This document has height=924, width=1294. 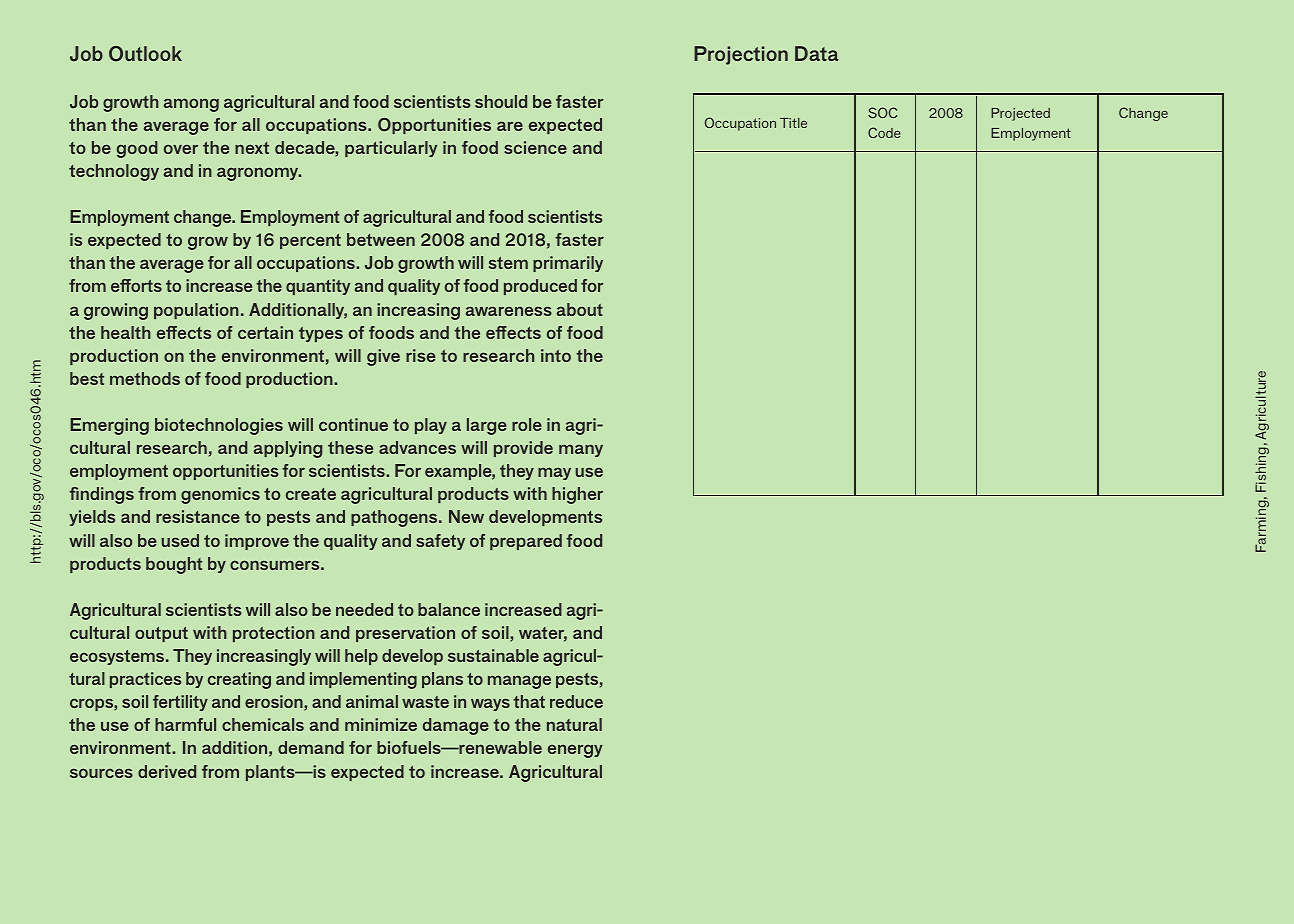 What do you see at coordinates (575, 751) in the document?
I see `energy` at bounding box center [575, 751].
